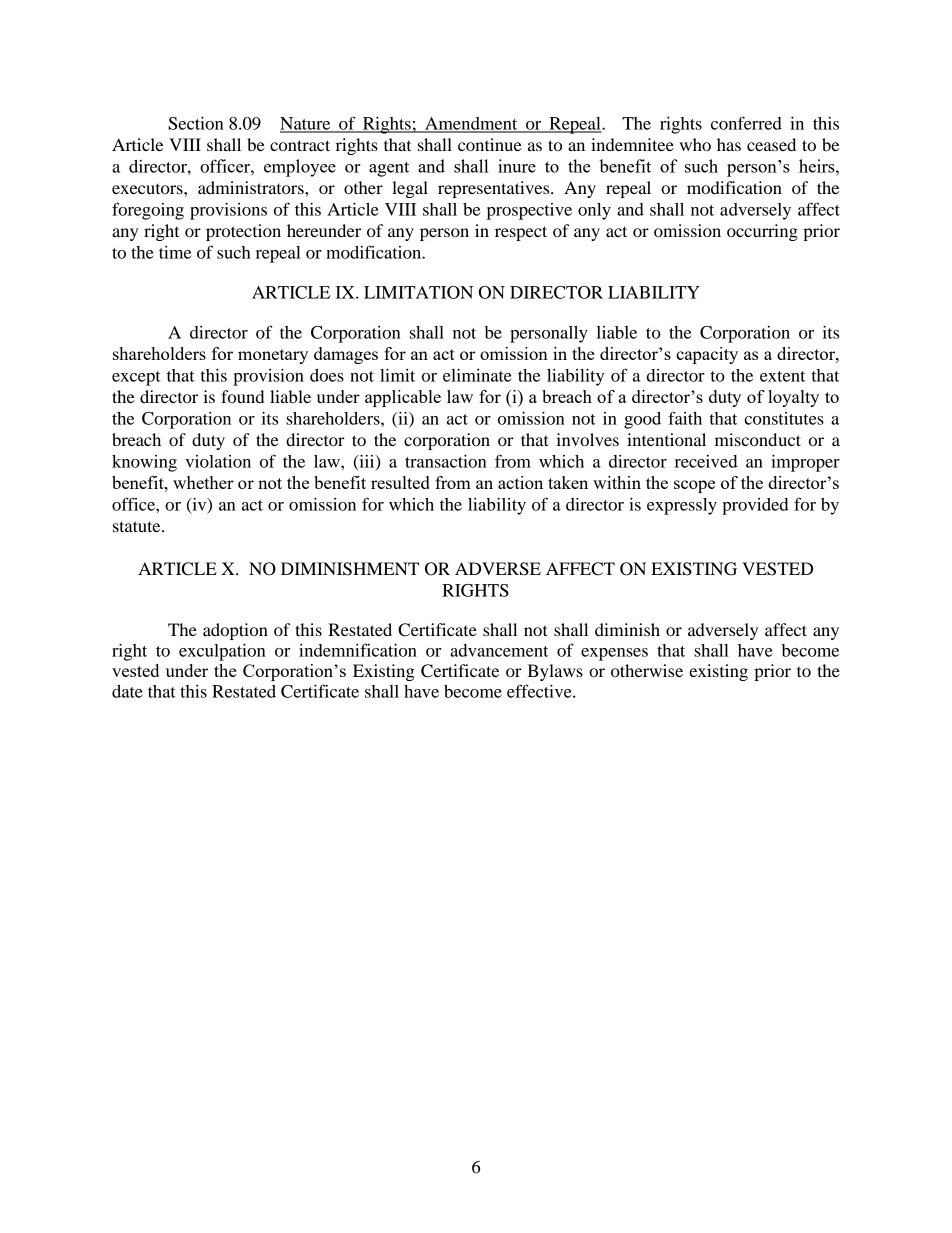 The height and width of the screenshot is (1233, 952). What do you see at coordinates (490, 144) in the screenshot?
I see `continue` at bounding box center [490, 144].
